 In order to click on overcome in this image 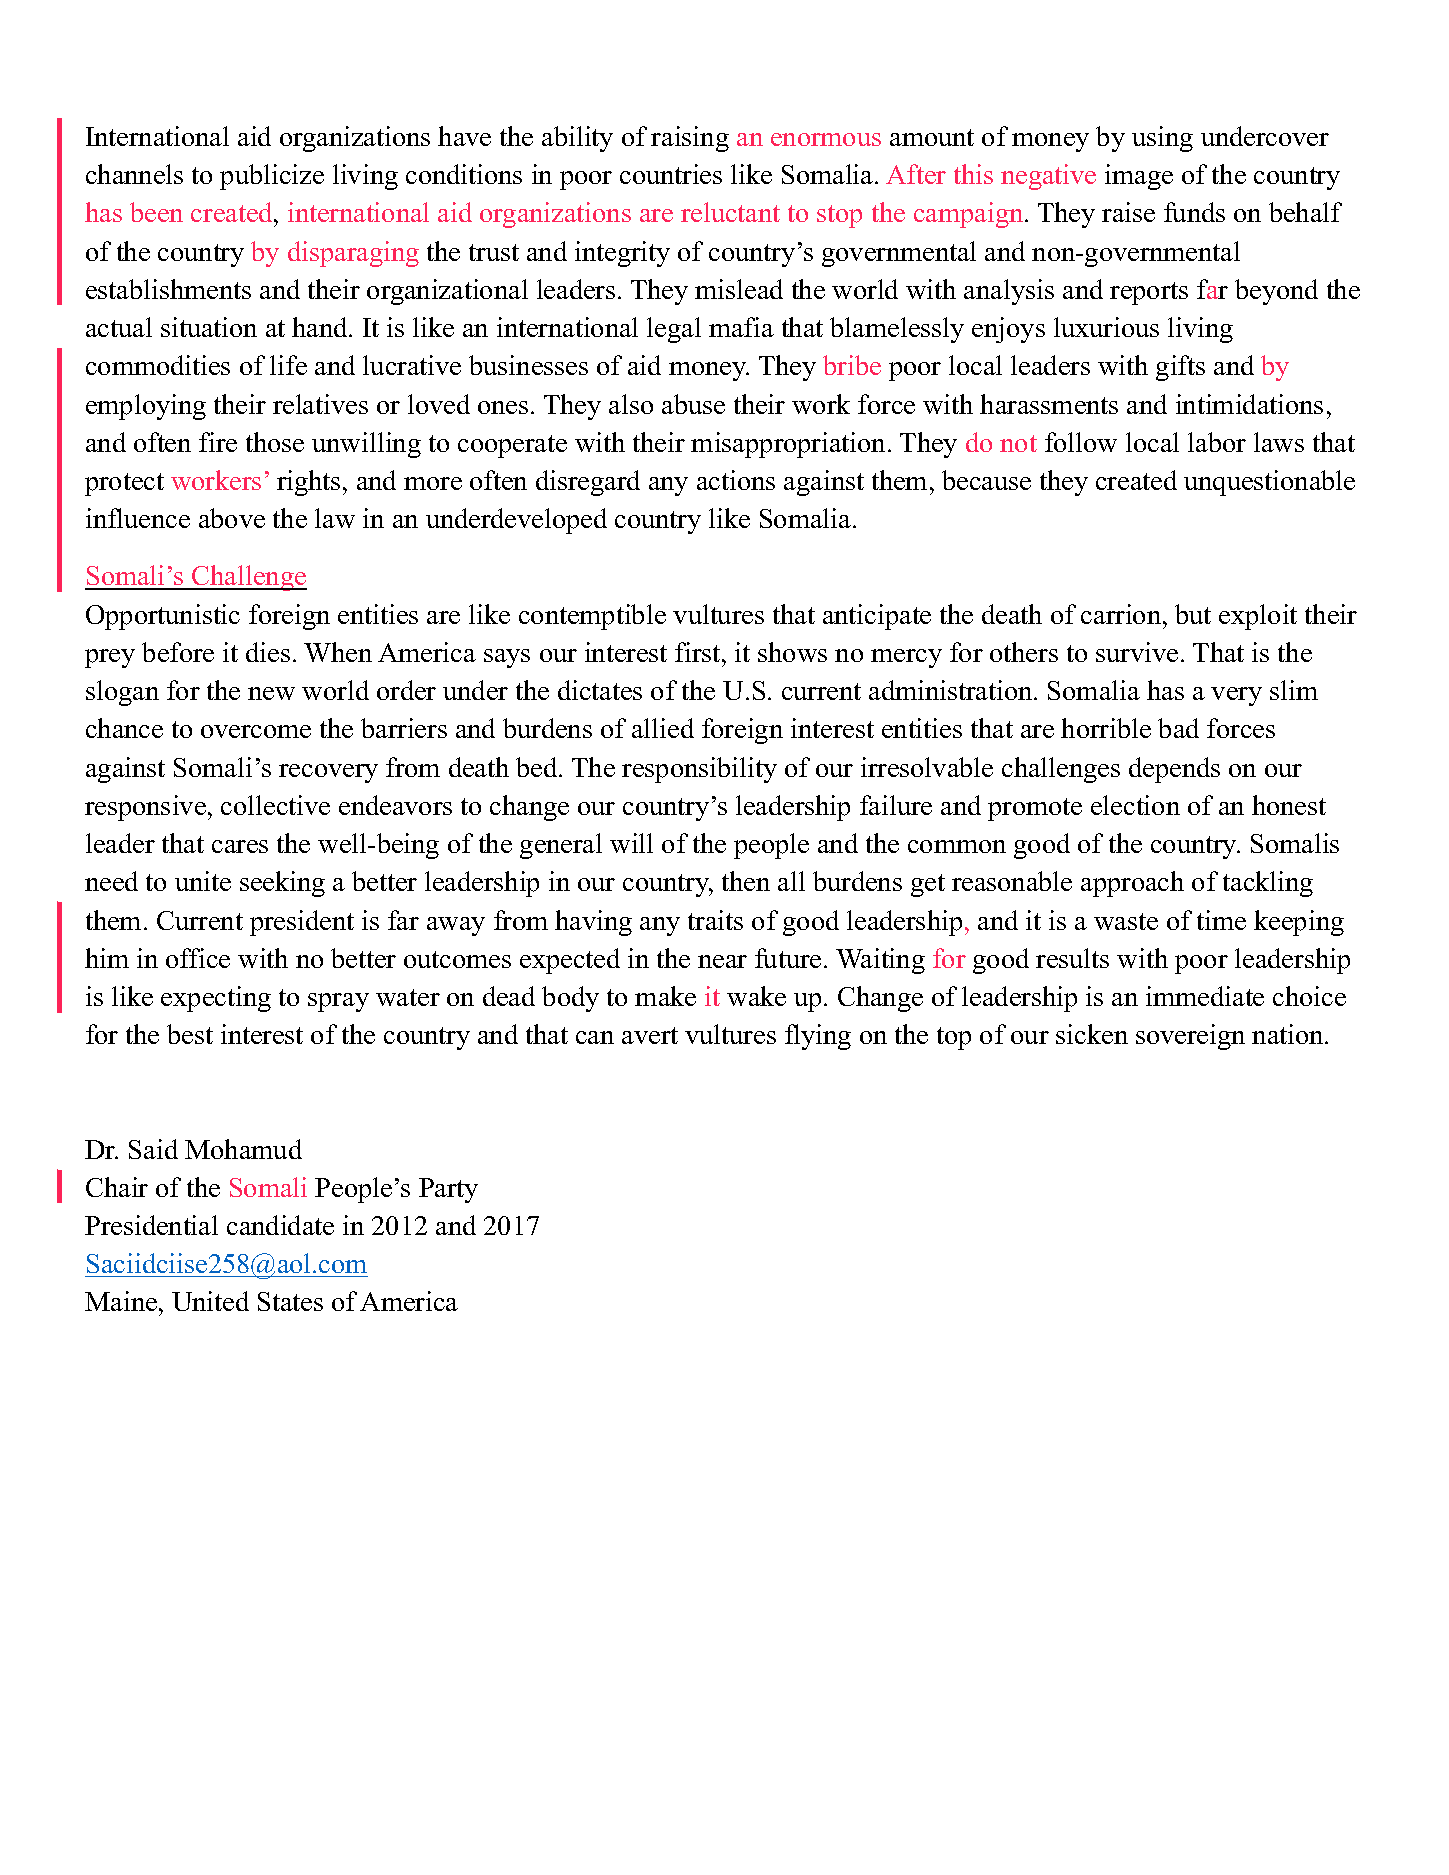, I will do `click(256, 731)`.
